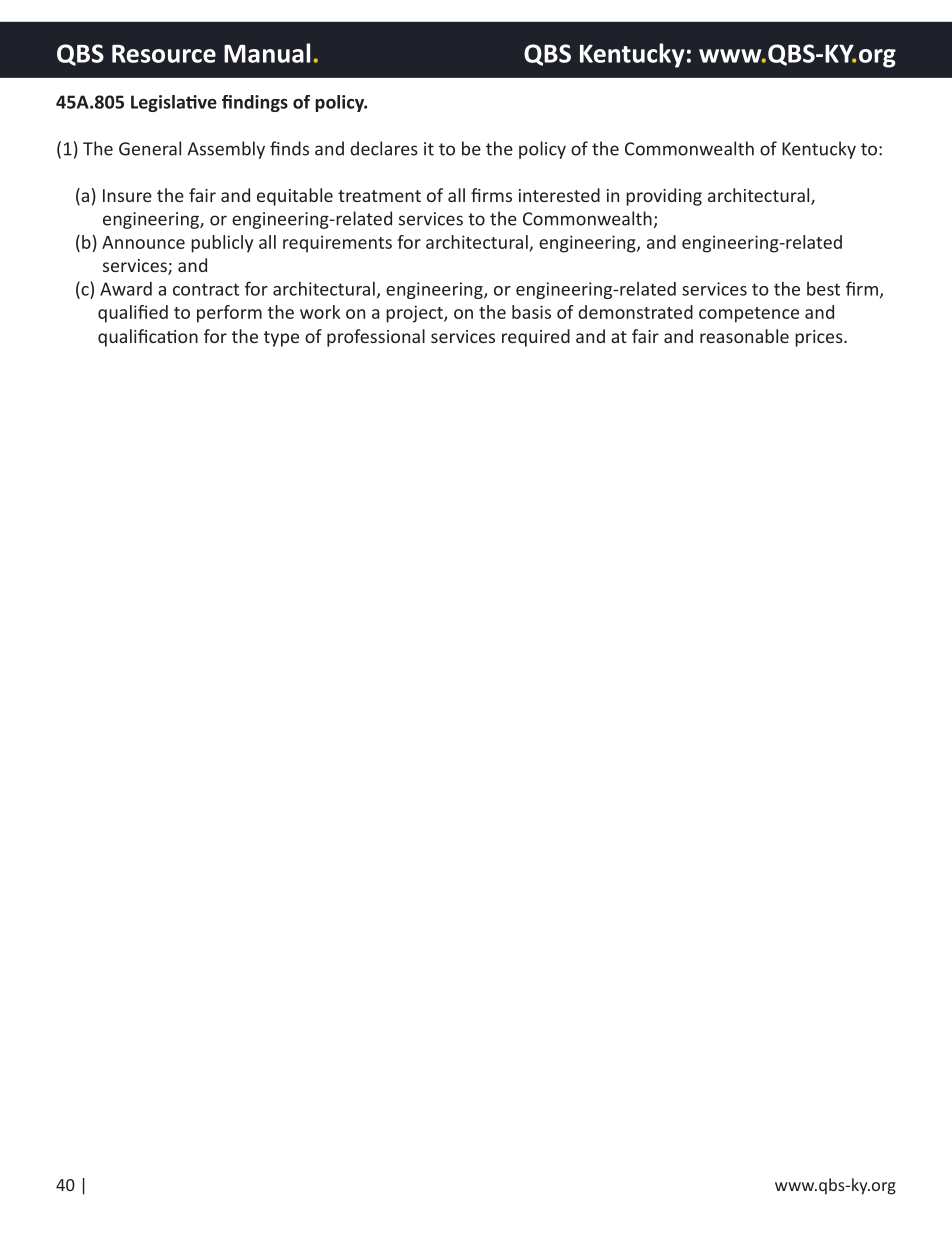 This image has height=1233, width=952. What do you see at coordinates (559, 195) in the image?
I see `interested` at bounding box center [559, 195].
